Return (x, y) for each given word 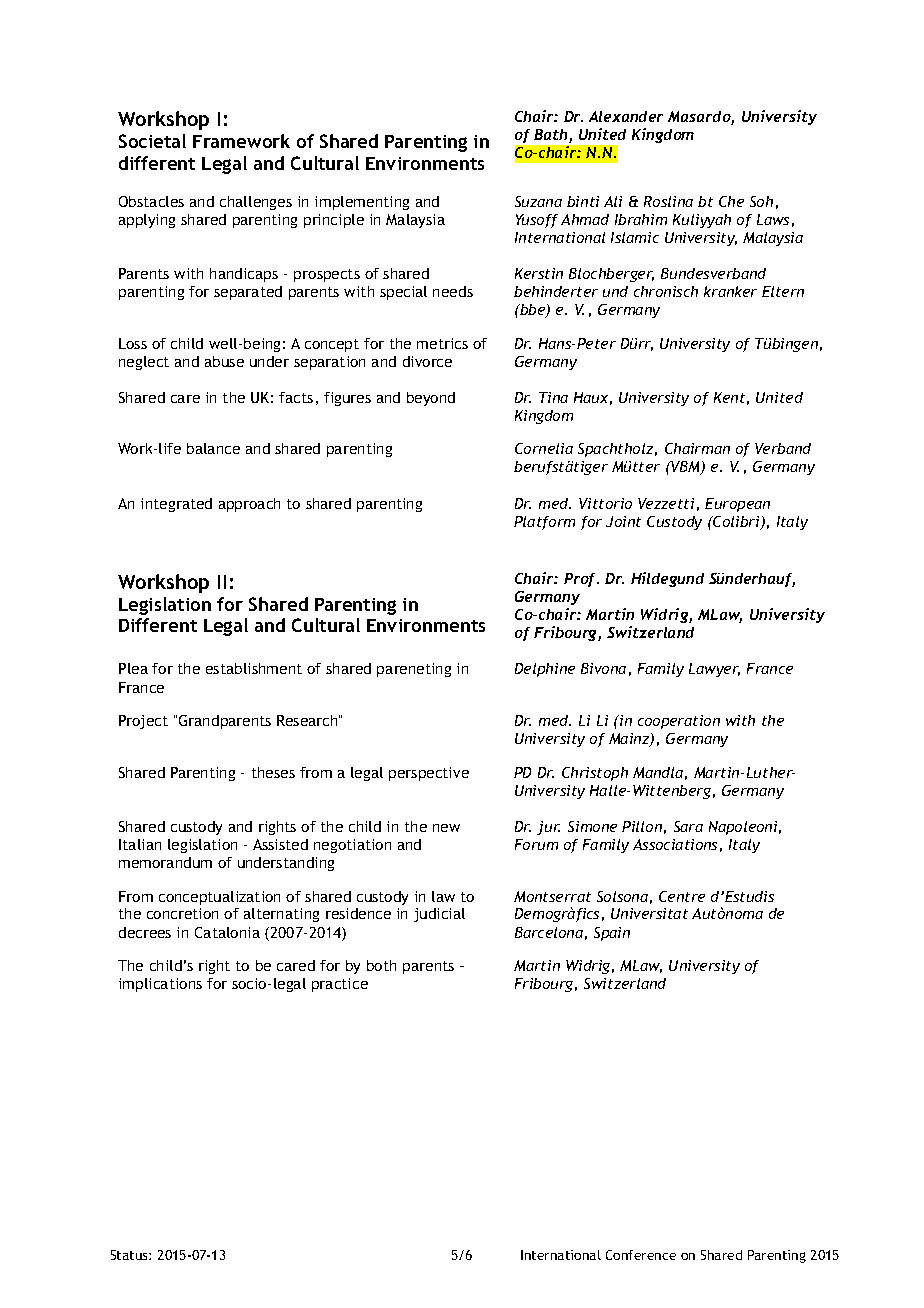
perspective (429, 774)
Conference (641, 1255)
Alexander (626, 116)
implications (160, 985)
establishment (254, 668)
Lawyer (714, 670)
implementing (362, 203)
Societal (152, 141)
